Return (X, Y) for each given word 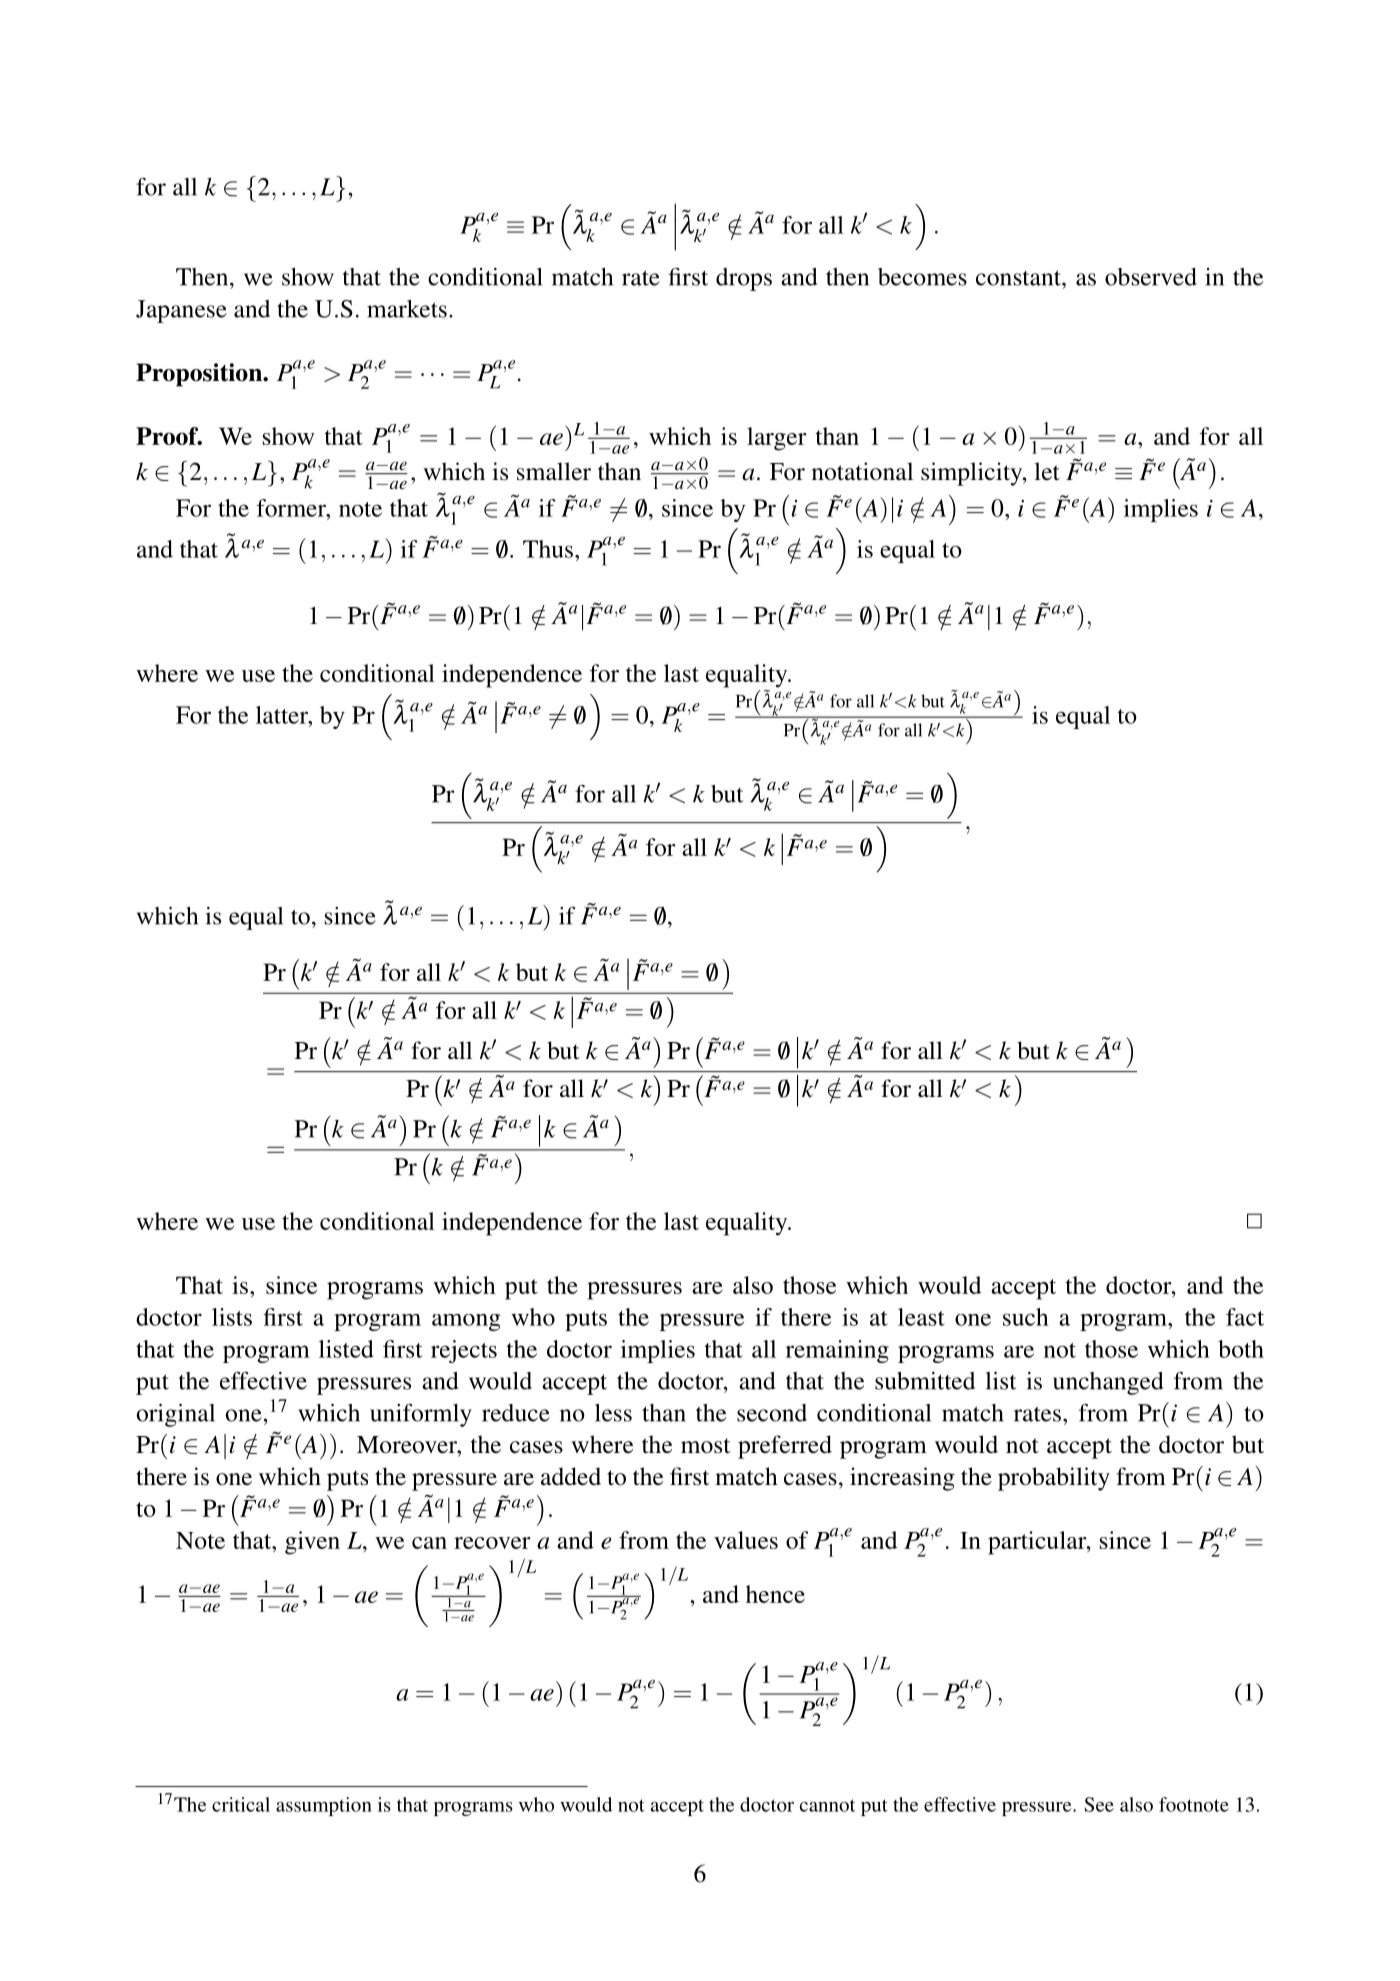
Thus (549, 549)
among (466, 1322)
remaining (837, 1351)
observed (1151, 277)
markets (407, 309)
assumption (324, 1806)
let (1047, 471)
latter (283, 715)
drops (744, 279)
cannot (827, 1805)
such (1026, 1317)
